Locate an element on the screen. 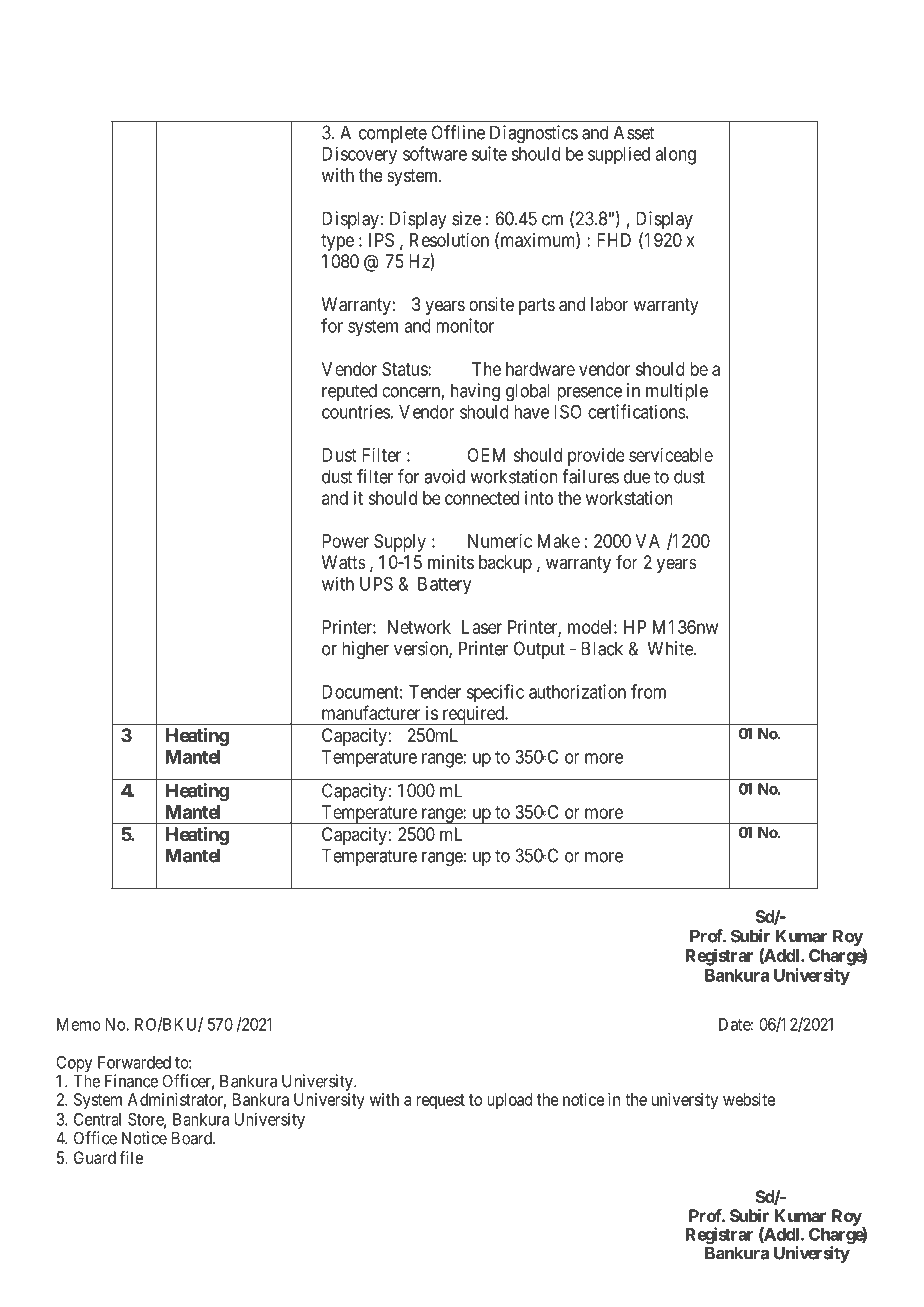 This screenshot has height=1307, width=924. software is located at coordinates (435, 153).
